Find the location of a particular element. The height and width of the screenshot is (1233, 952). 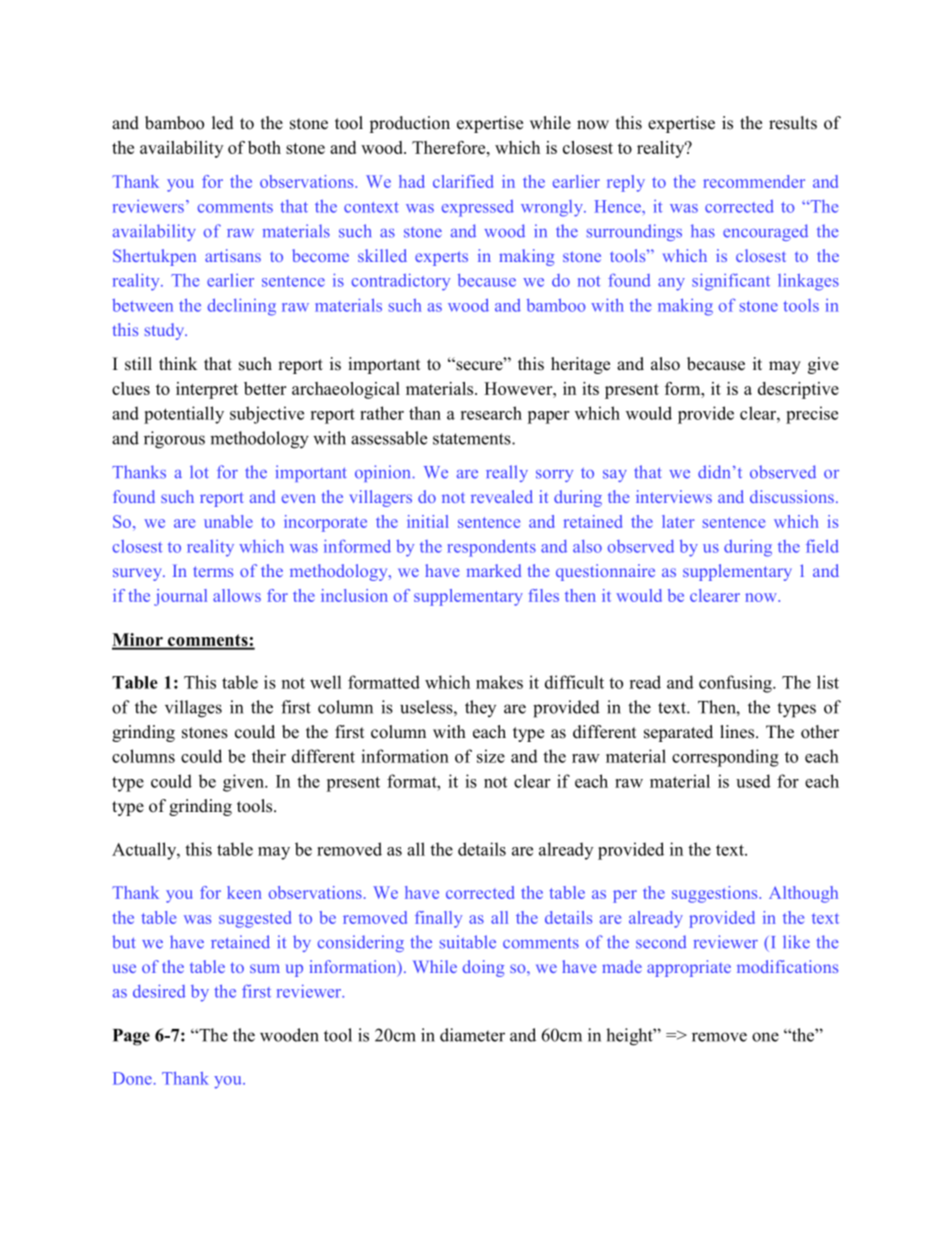

interpret is located at coordinates (207, 390).
